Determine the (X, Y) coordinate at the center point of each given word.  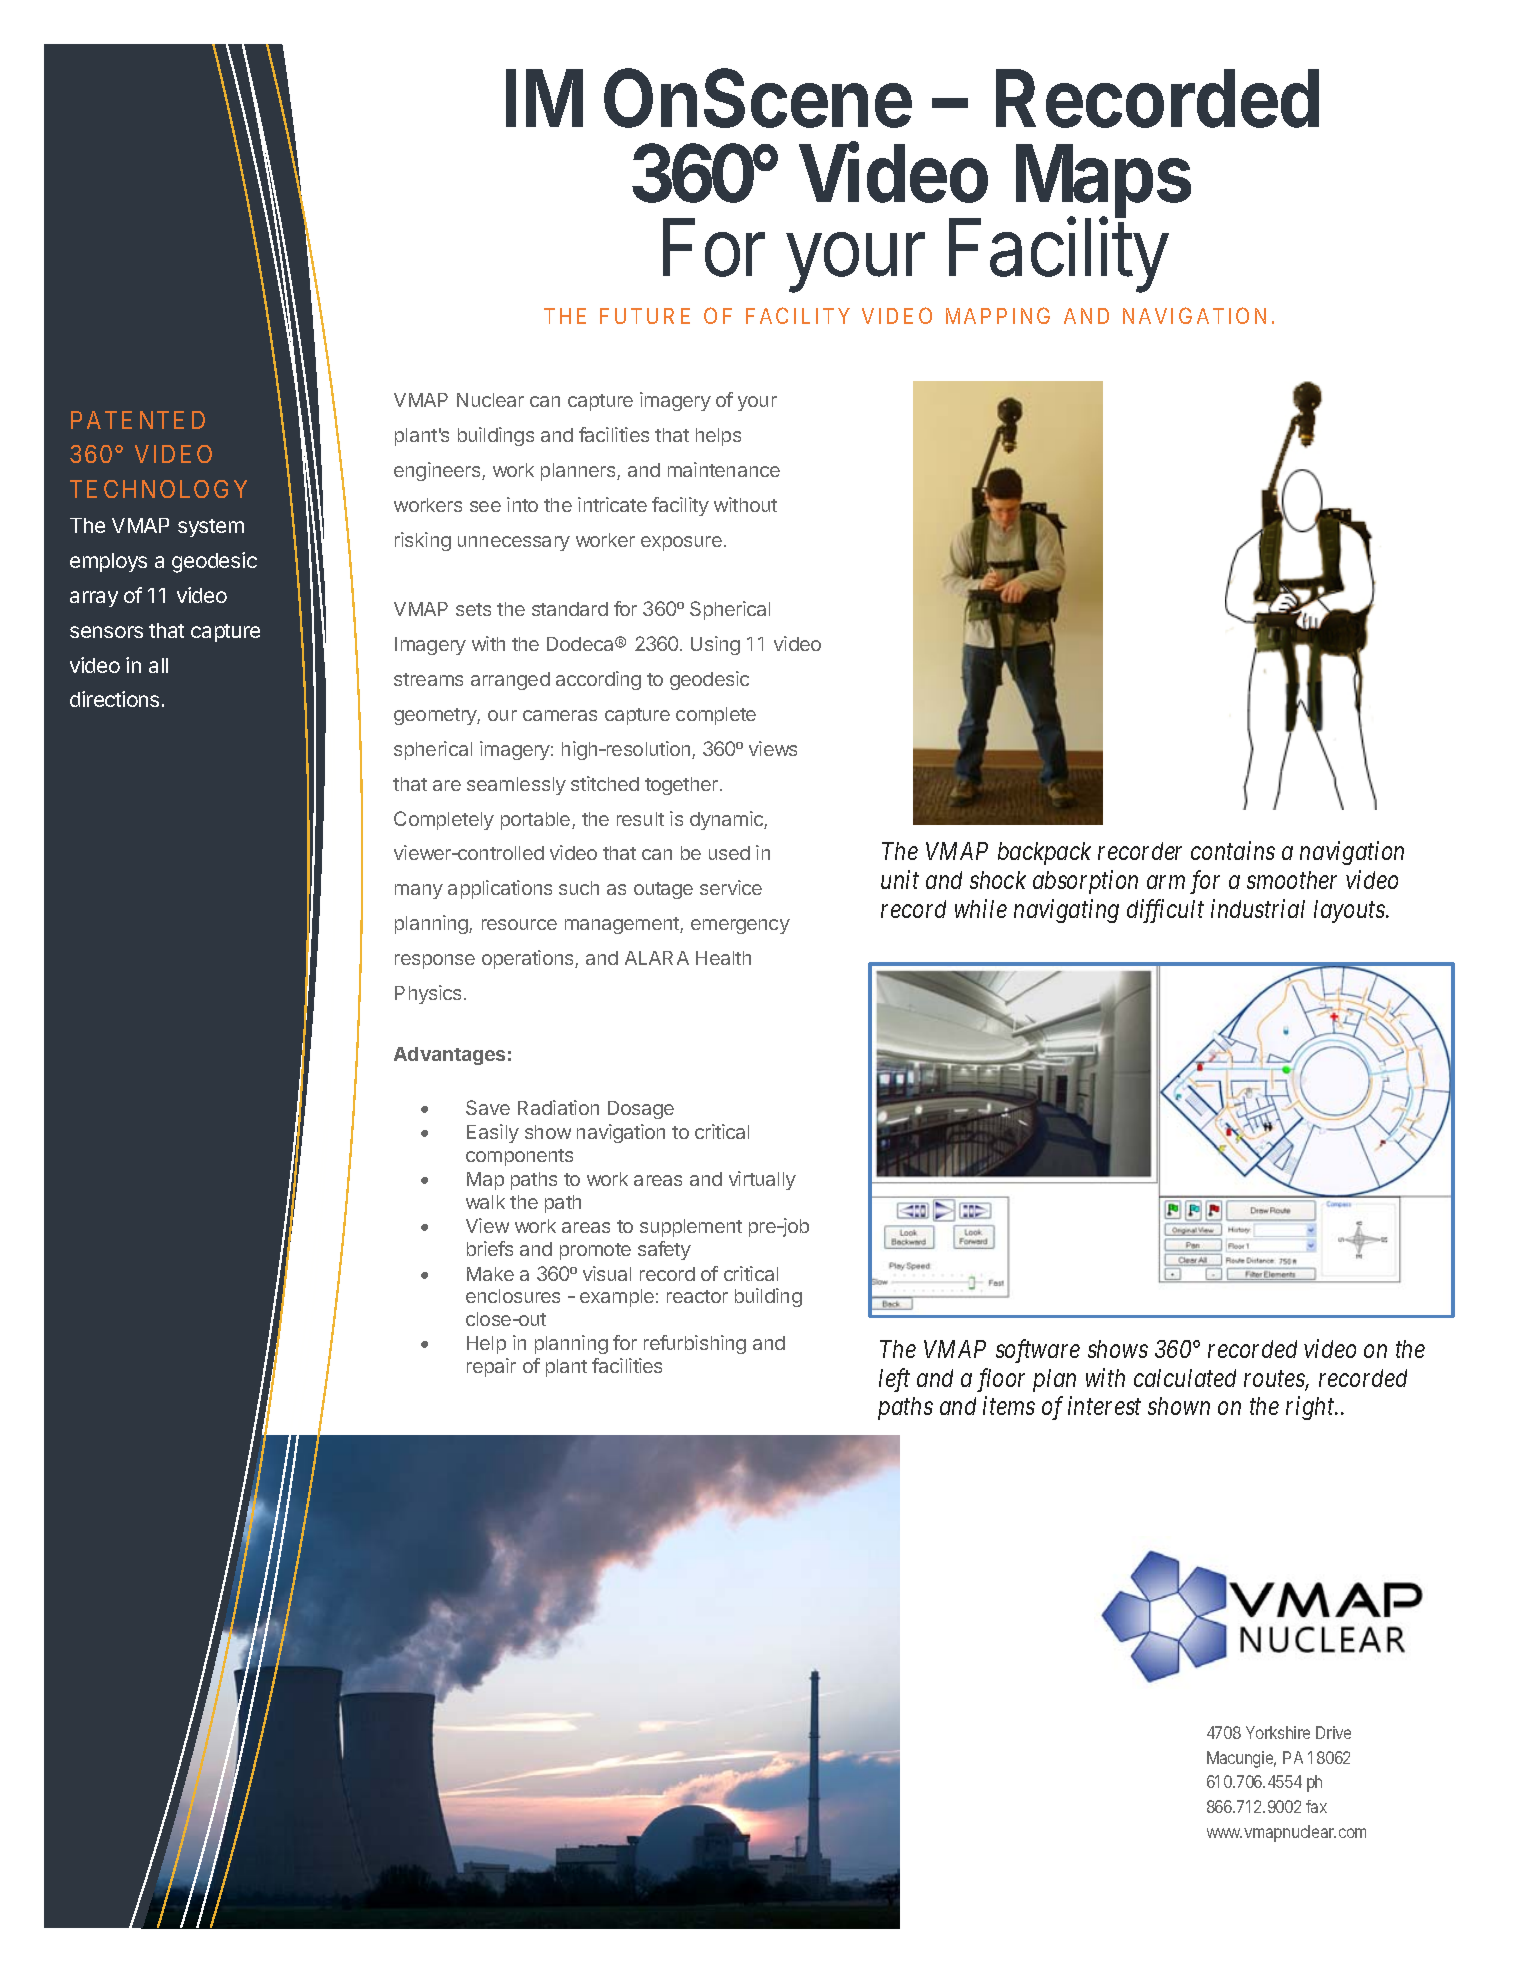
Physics (428, 994)
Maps (1103, 182)
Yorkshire (1278, 1732)
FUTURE (645, 316)
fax (1316, 1806)
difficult (1165, 911)
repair (491, 1367)
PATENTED (138, 420)
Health (723, 958)
